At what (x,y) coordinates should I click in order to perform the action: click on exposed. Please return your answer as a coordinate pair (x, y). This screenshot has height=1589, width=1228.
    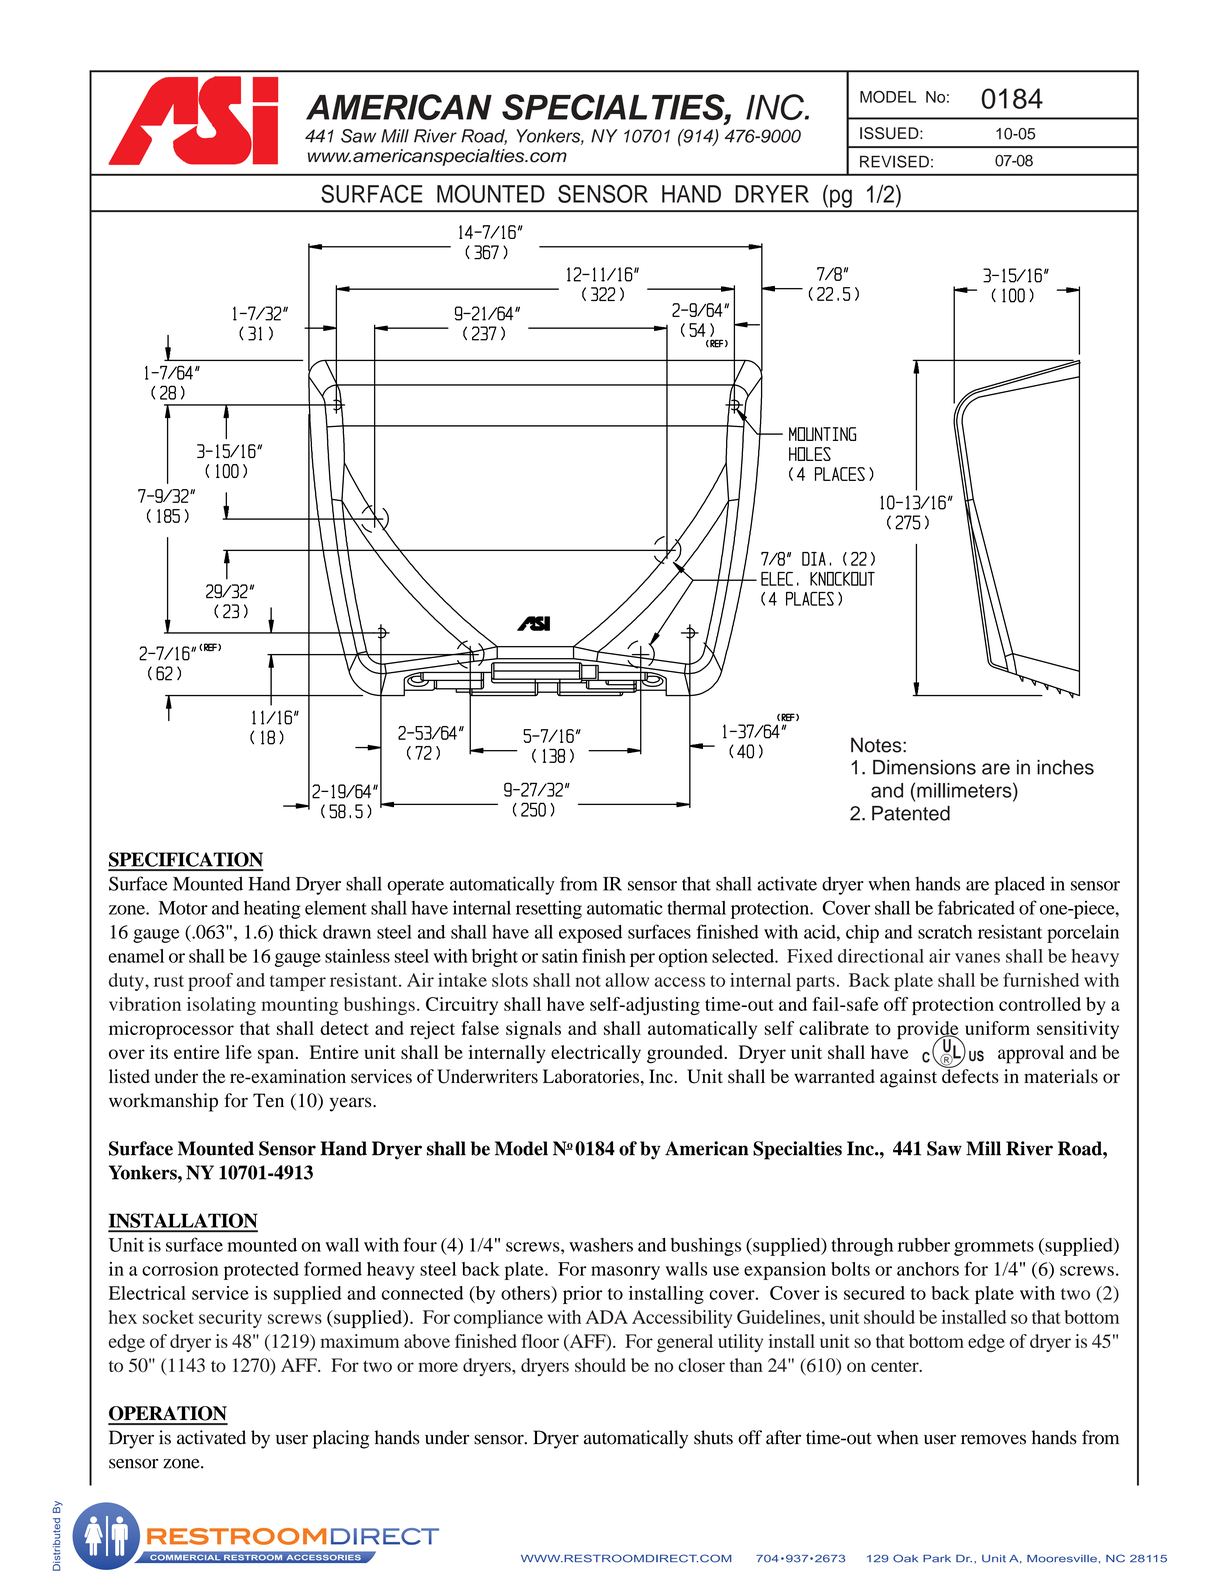
    Looking at the image, I should click on (590, 934).
